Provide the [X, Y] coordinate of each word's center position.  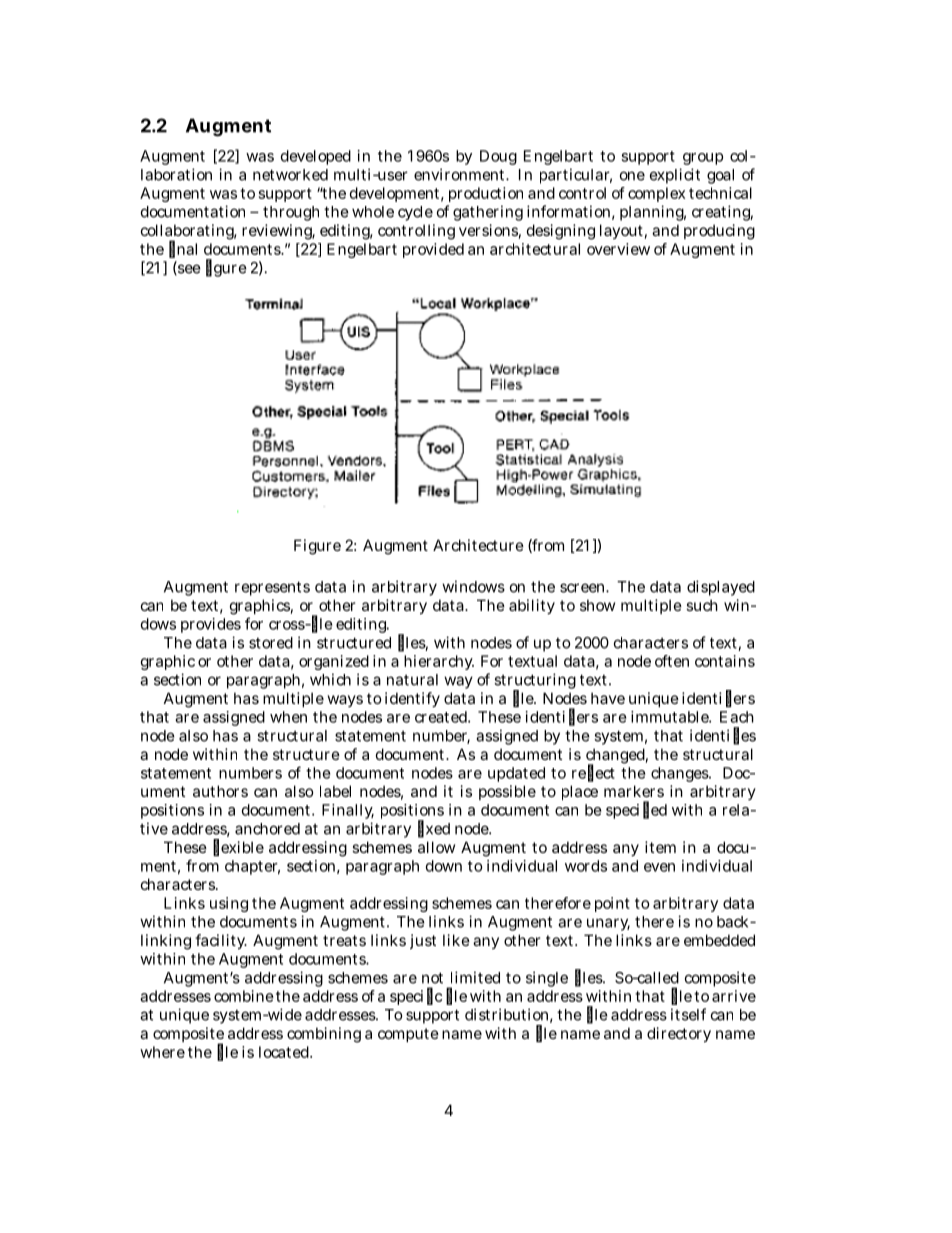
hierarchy [439, 662]
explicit [675, 176]
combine [244, 996]
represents [272, 588]
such [702, 605]
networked [290, 175]
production [486, 194]
